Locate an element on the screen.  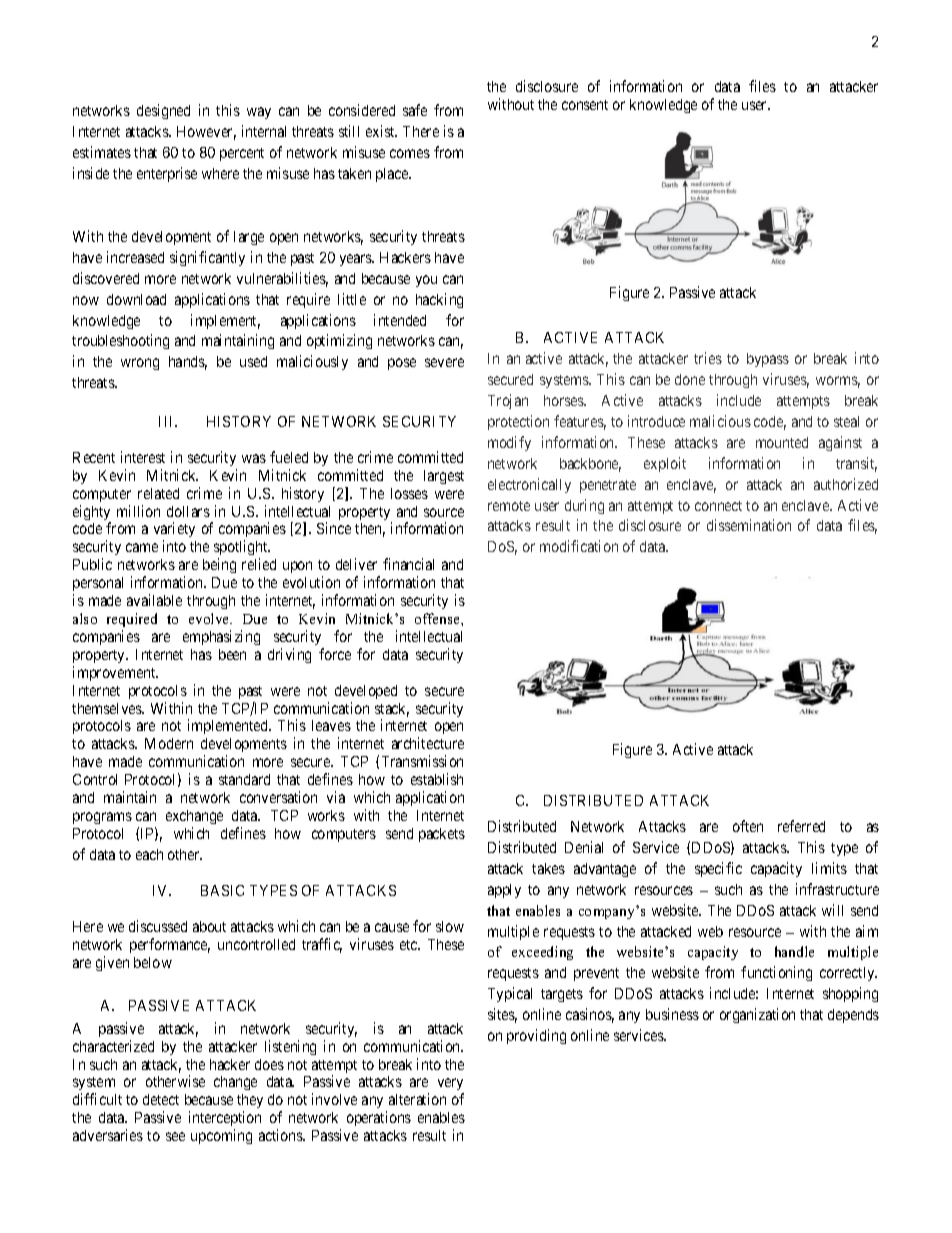
dissemination is located at coordinates (749, 525).
